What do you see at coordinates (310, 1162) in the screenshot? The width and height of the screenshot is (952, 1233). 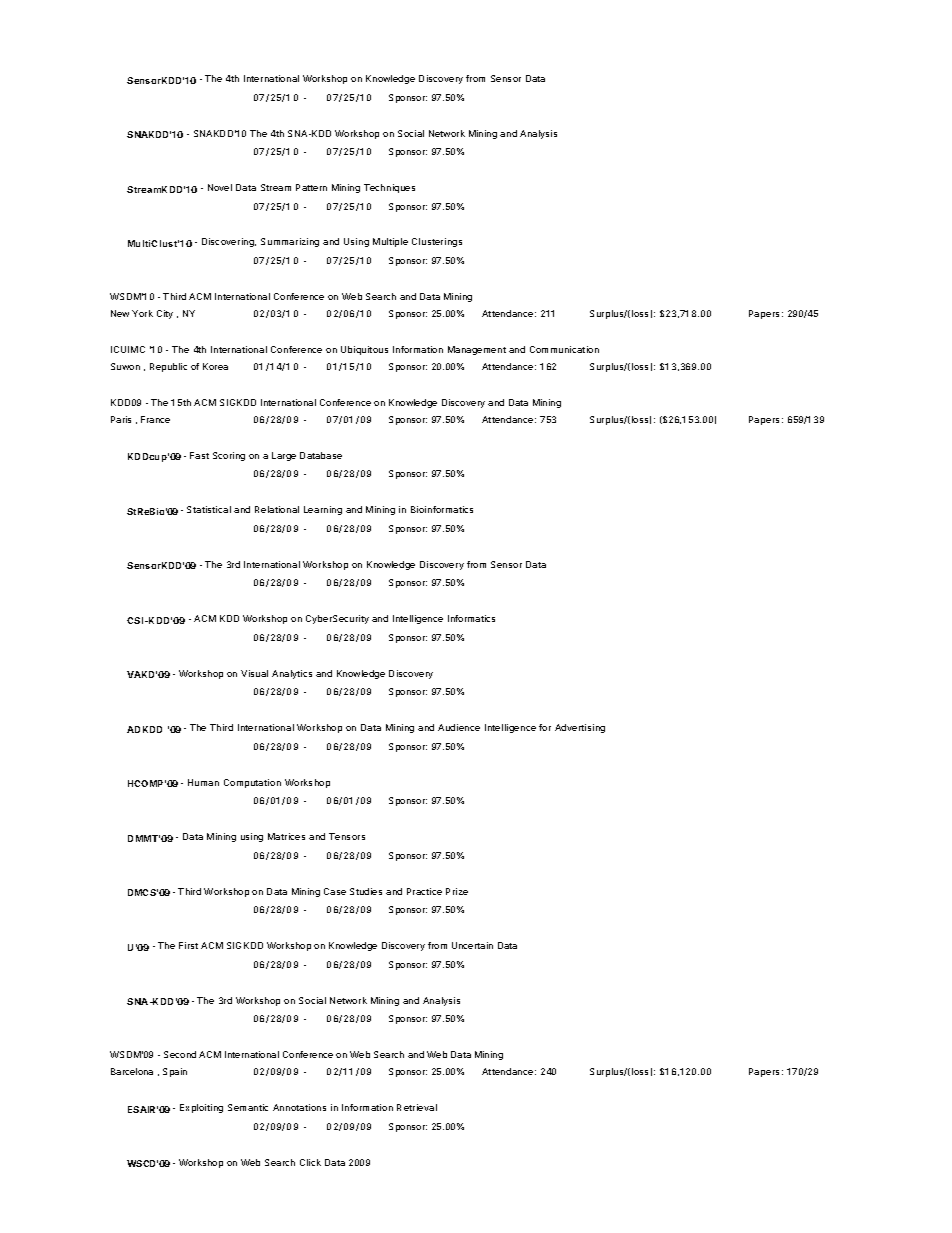 I see `Click` at bounding box center [310, 1162].
